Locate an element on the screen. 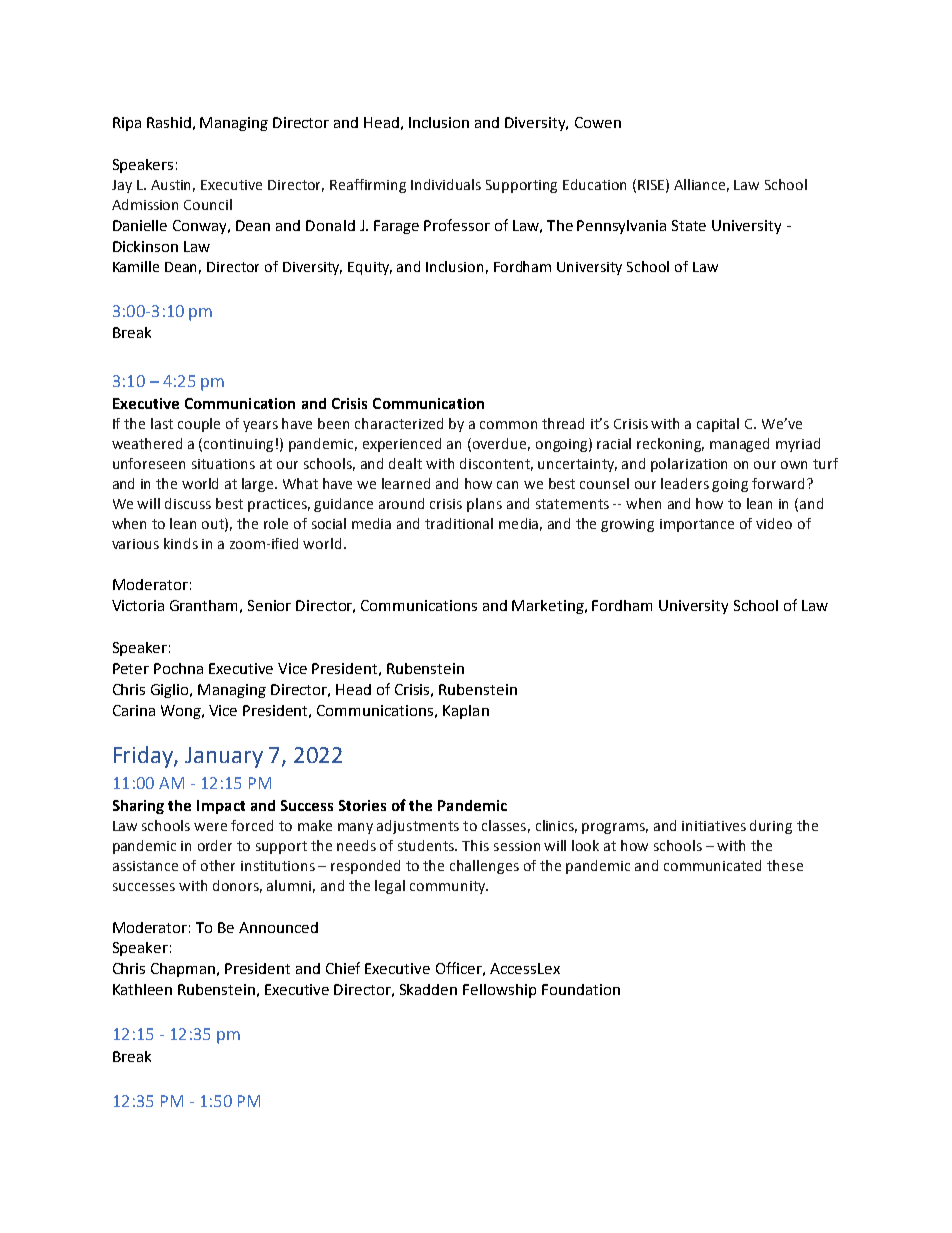  Individuals is located at coordinates (446, 184).
